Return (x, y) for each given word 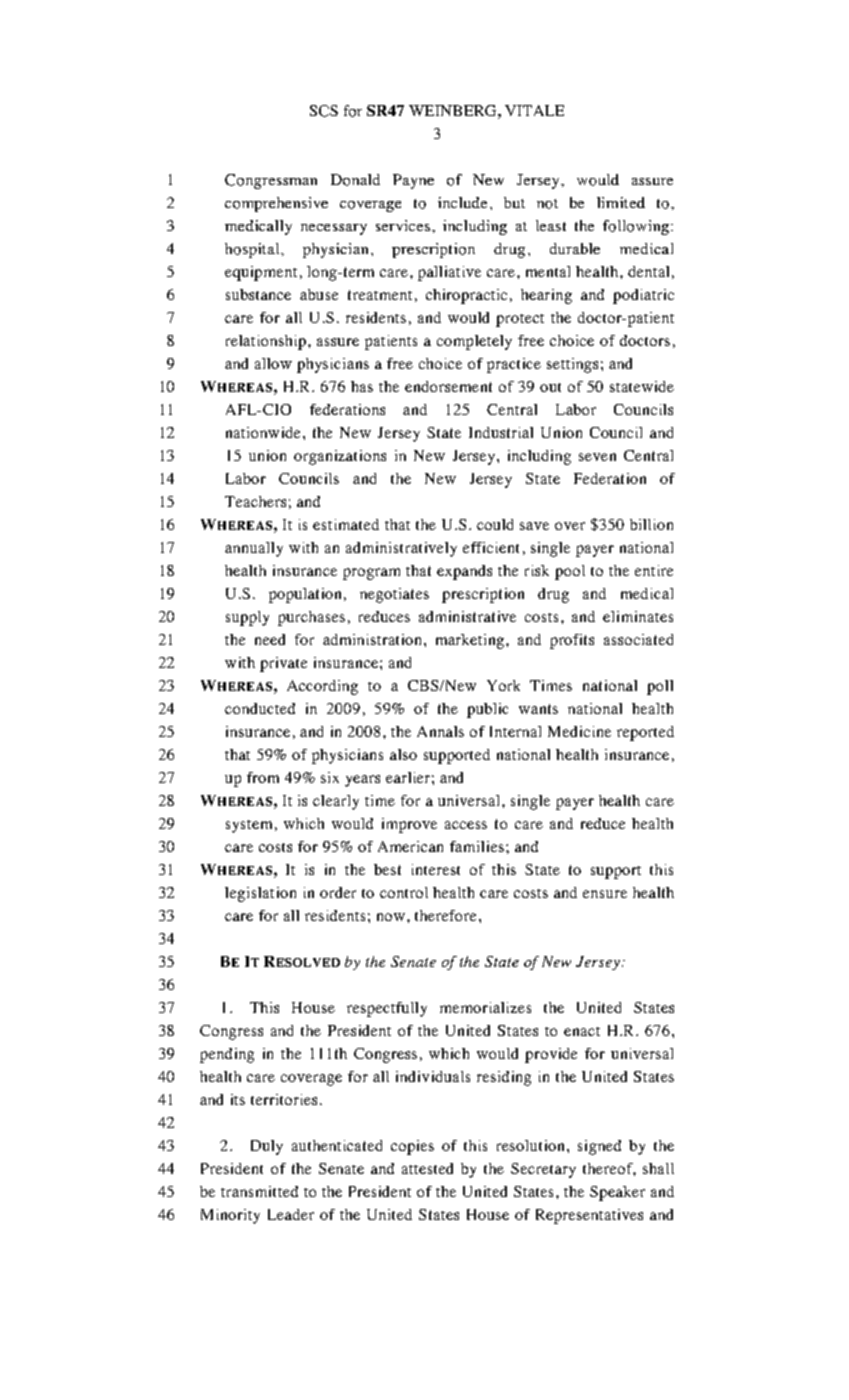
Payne (413, 181)
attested (427, 1168)
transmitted (259, 1191)
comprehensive (276, 204)
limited (621, 202)
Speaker (617, 1193)
